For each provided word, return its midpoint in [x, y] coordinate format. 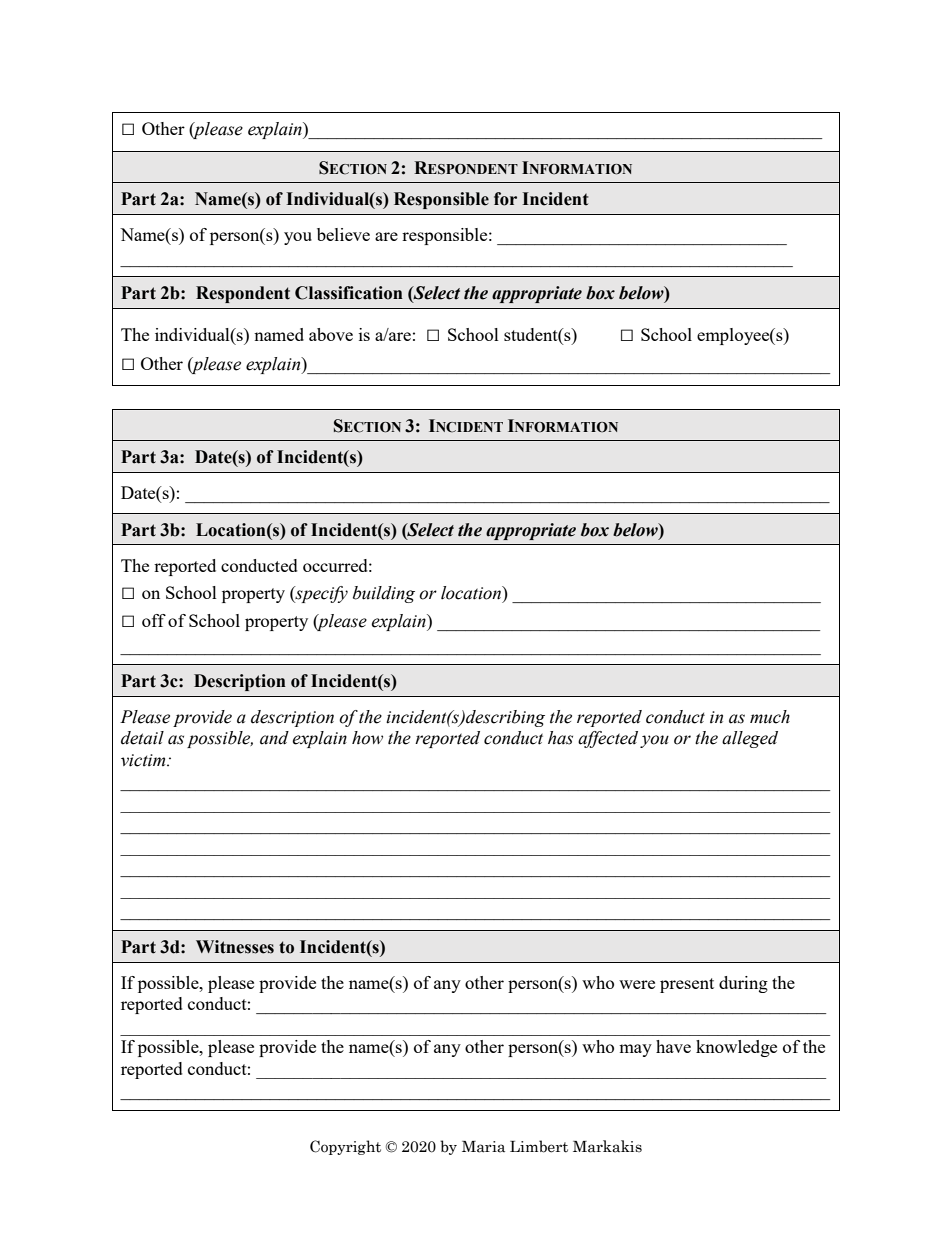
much [770, 717]
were [637, 984]
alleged [750, 739]
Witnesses [235, 947]
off [154, 620]
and [274, 738]
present [687, 985]
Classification [349, 293]
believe [343, 234]
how [367, 738]
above [331, 334]
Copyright [345, 1147]
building [384, 594]
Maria [483, 1147]
